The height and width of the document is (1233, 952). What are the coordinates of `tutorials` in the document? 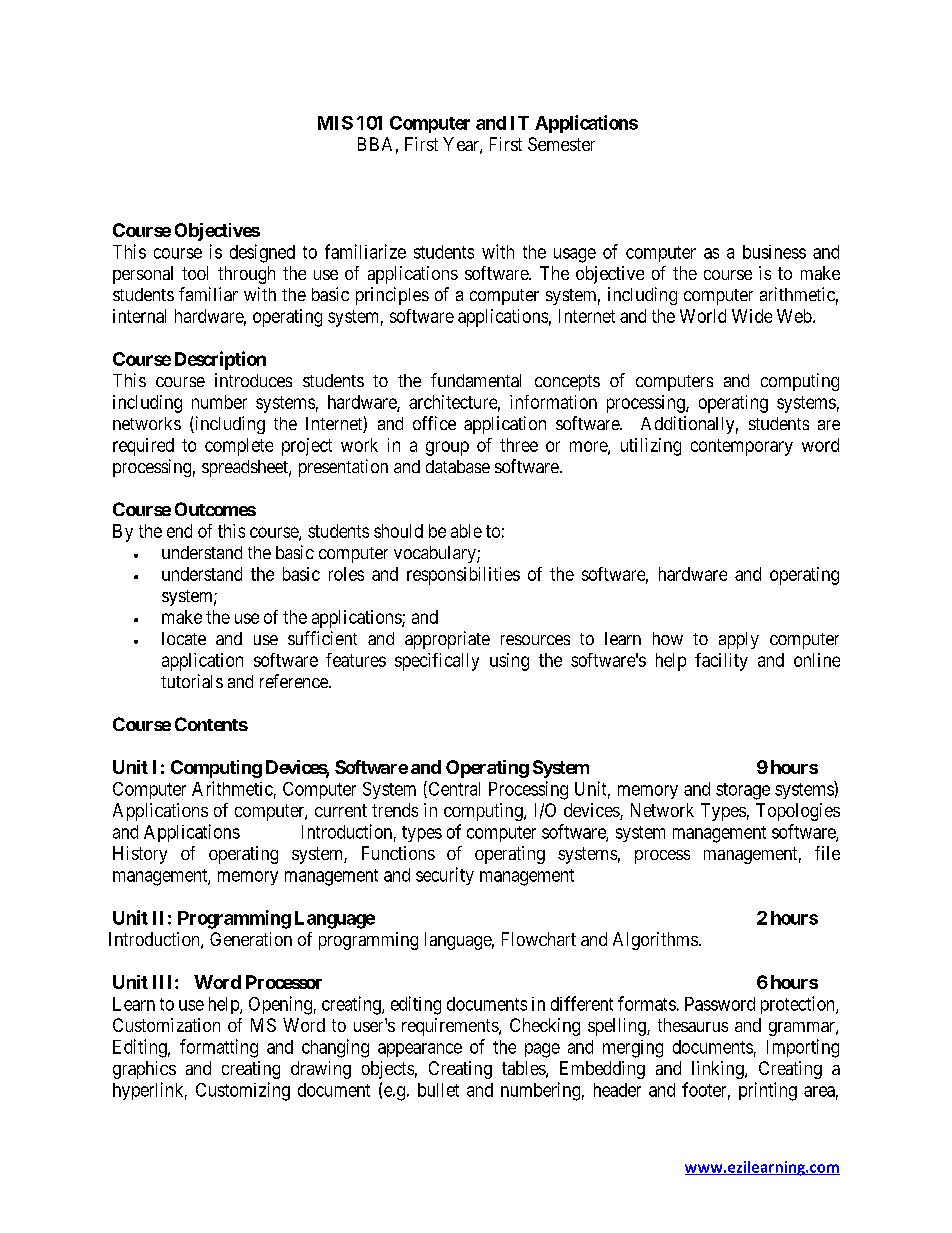 It's located at (192, 681).
